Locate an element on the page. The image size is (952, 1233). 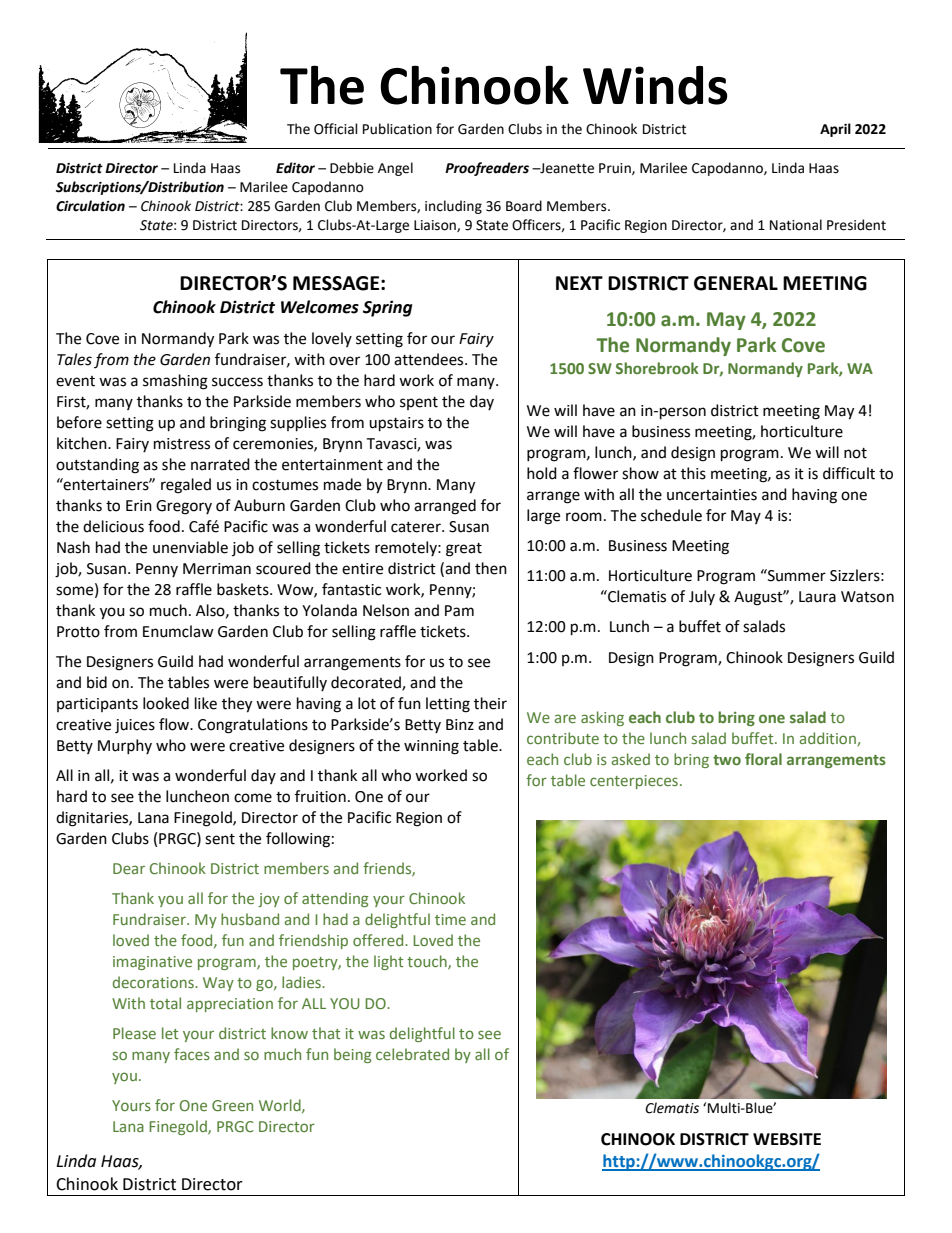
celebrated is located at coordinates (412, 1054).
